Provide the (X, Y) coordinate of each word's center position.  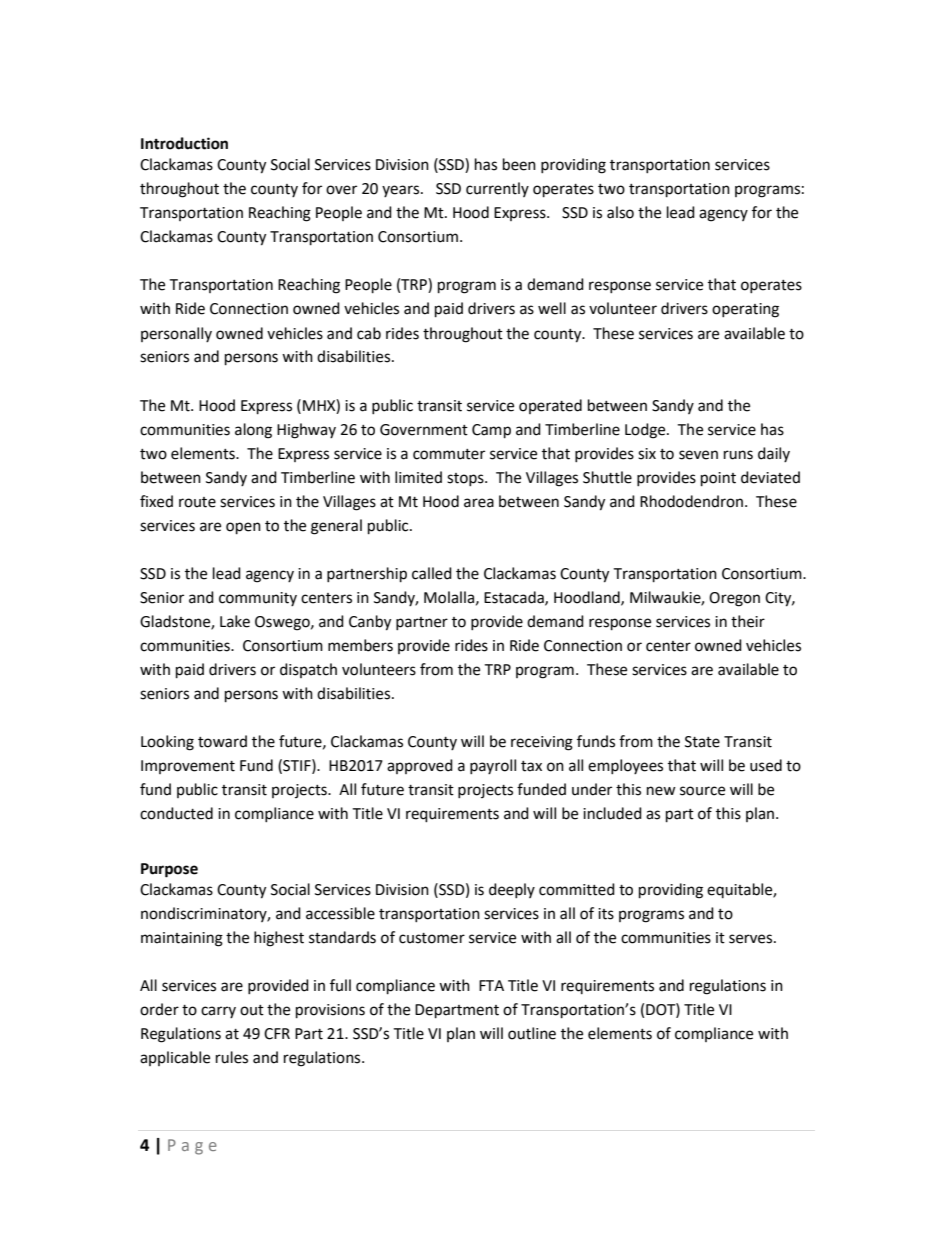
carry (218, 1012)
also (620, 212)
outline (532, 1033)
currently (497, 189)
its (606, 914)
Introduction (184, 143)
